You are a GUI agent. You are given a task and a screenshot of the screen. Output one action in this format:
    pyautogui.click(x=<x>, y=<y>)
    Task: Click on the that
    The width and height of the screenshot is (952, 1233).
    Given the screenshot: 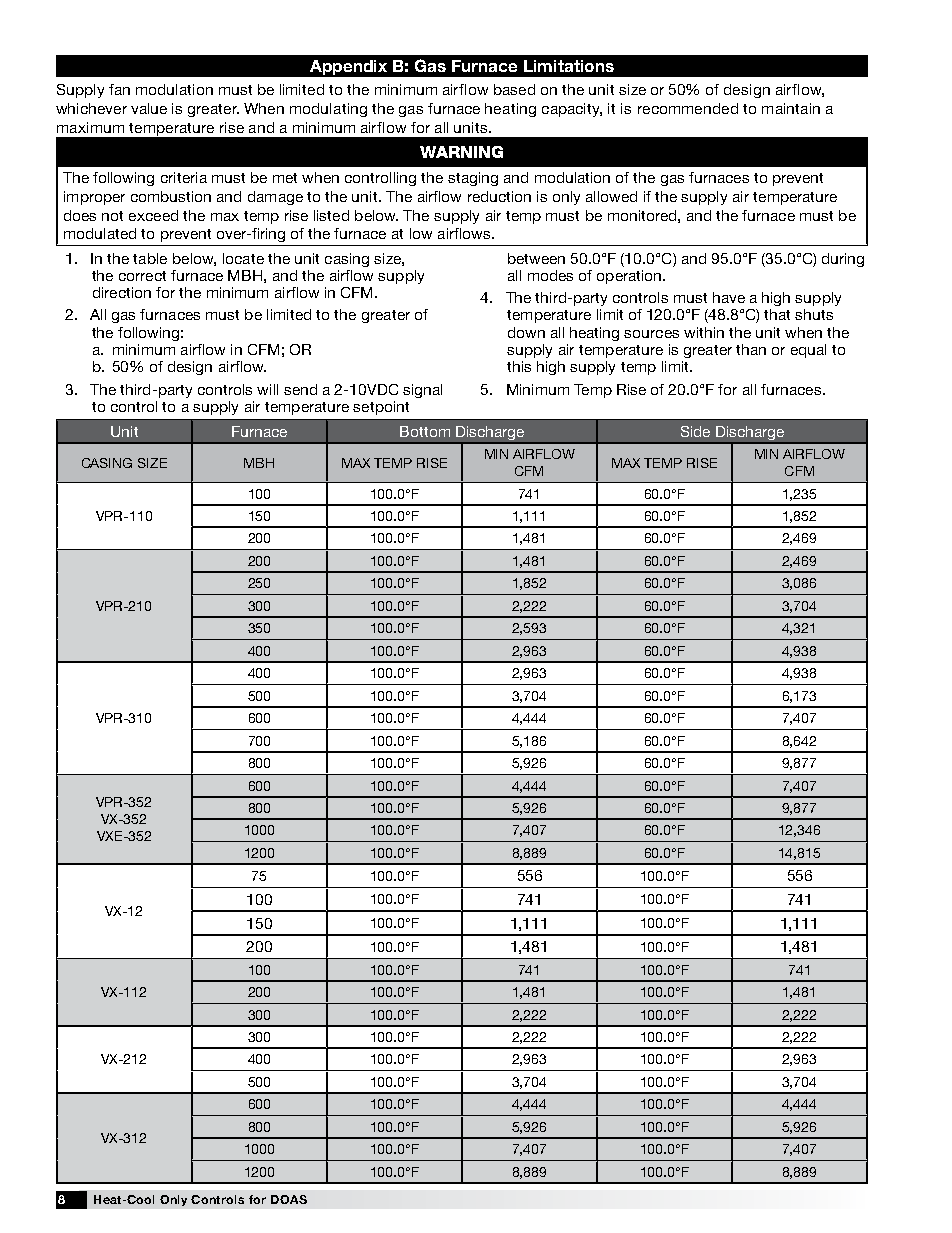 What is the action you would take?
    pyautogui.click(x=777, y=314)
